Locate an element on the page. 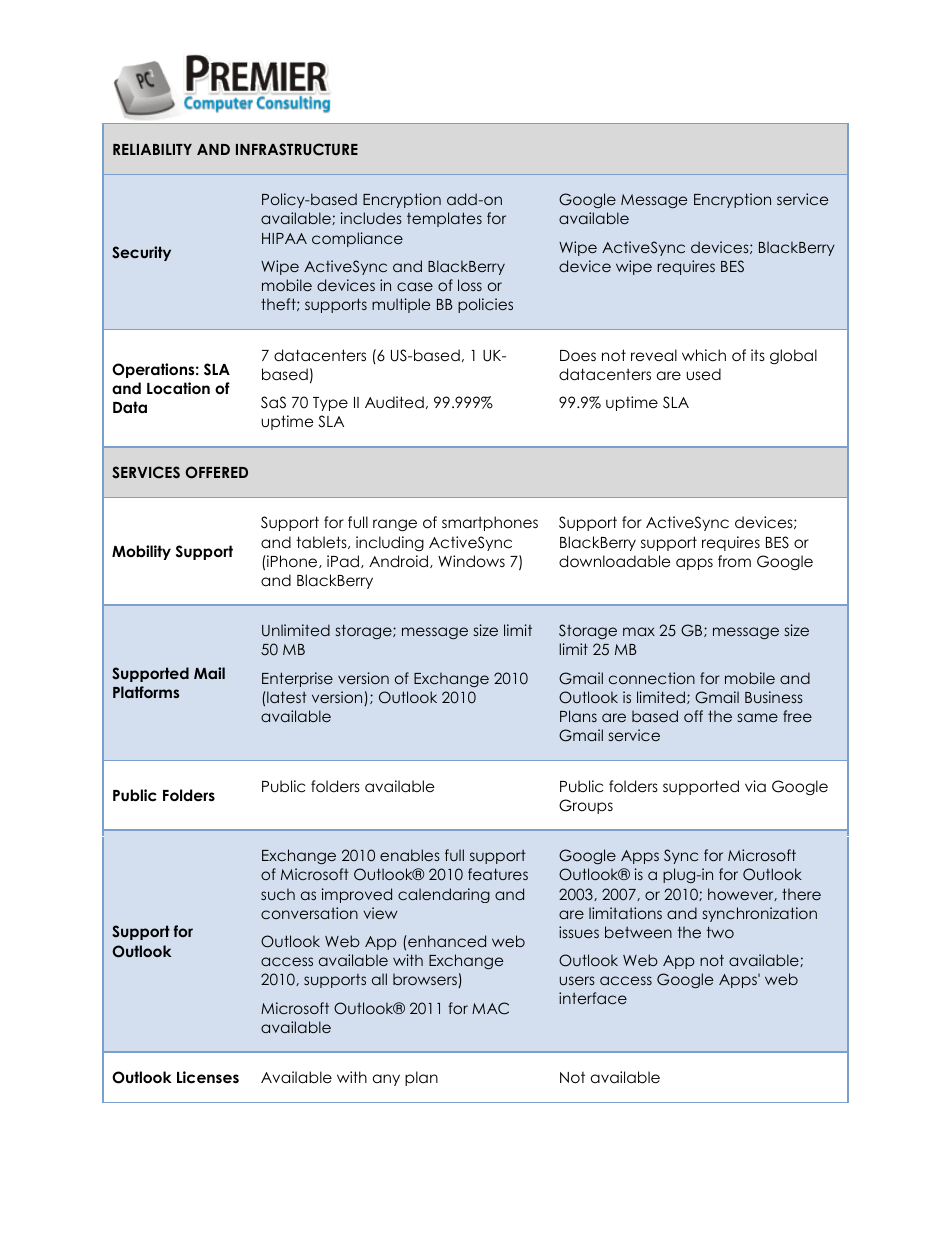 Image resolution: width=952 pixels, height=1233 pixels. templates is located at coordinates (444, 219).
